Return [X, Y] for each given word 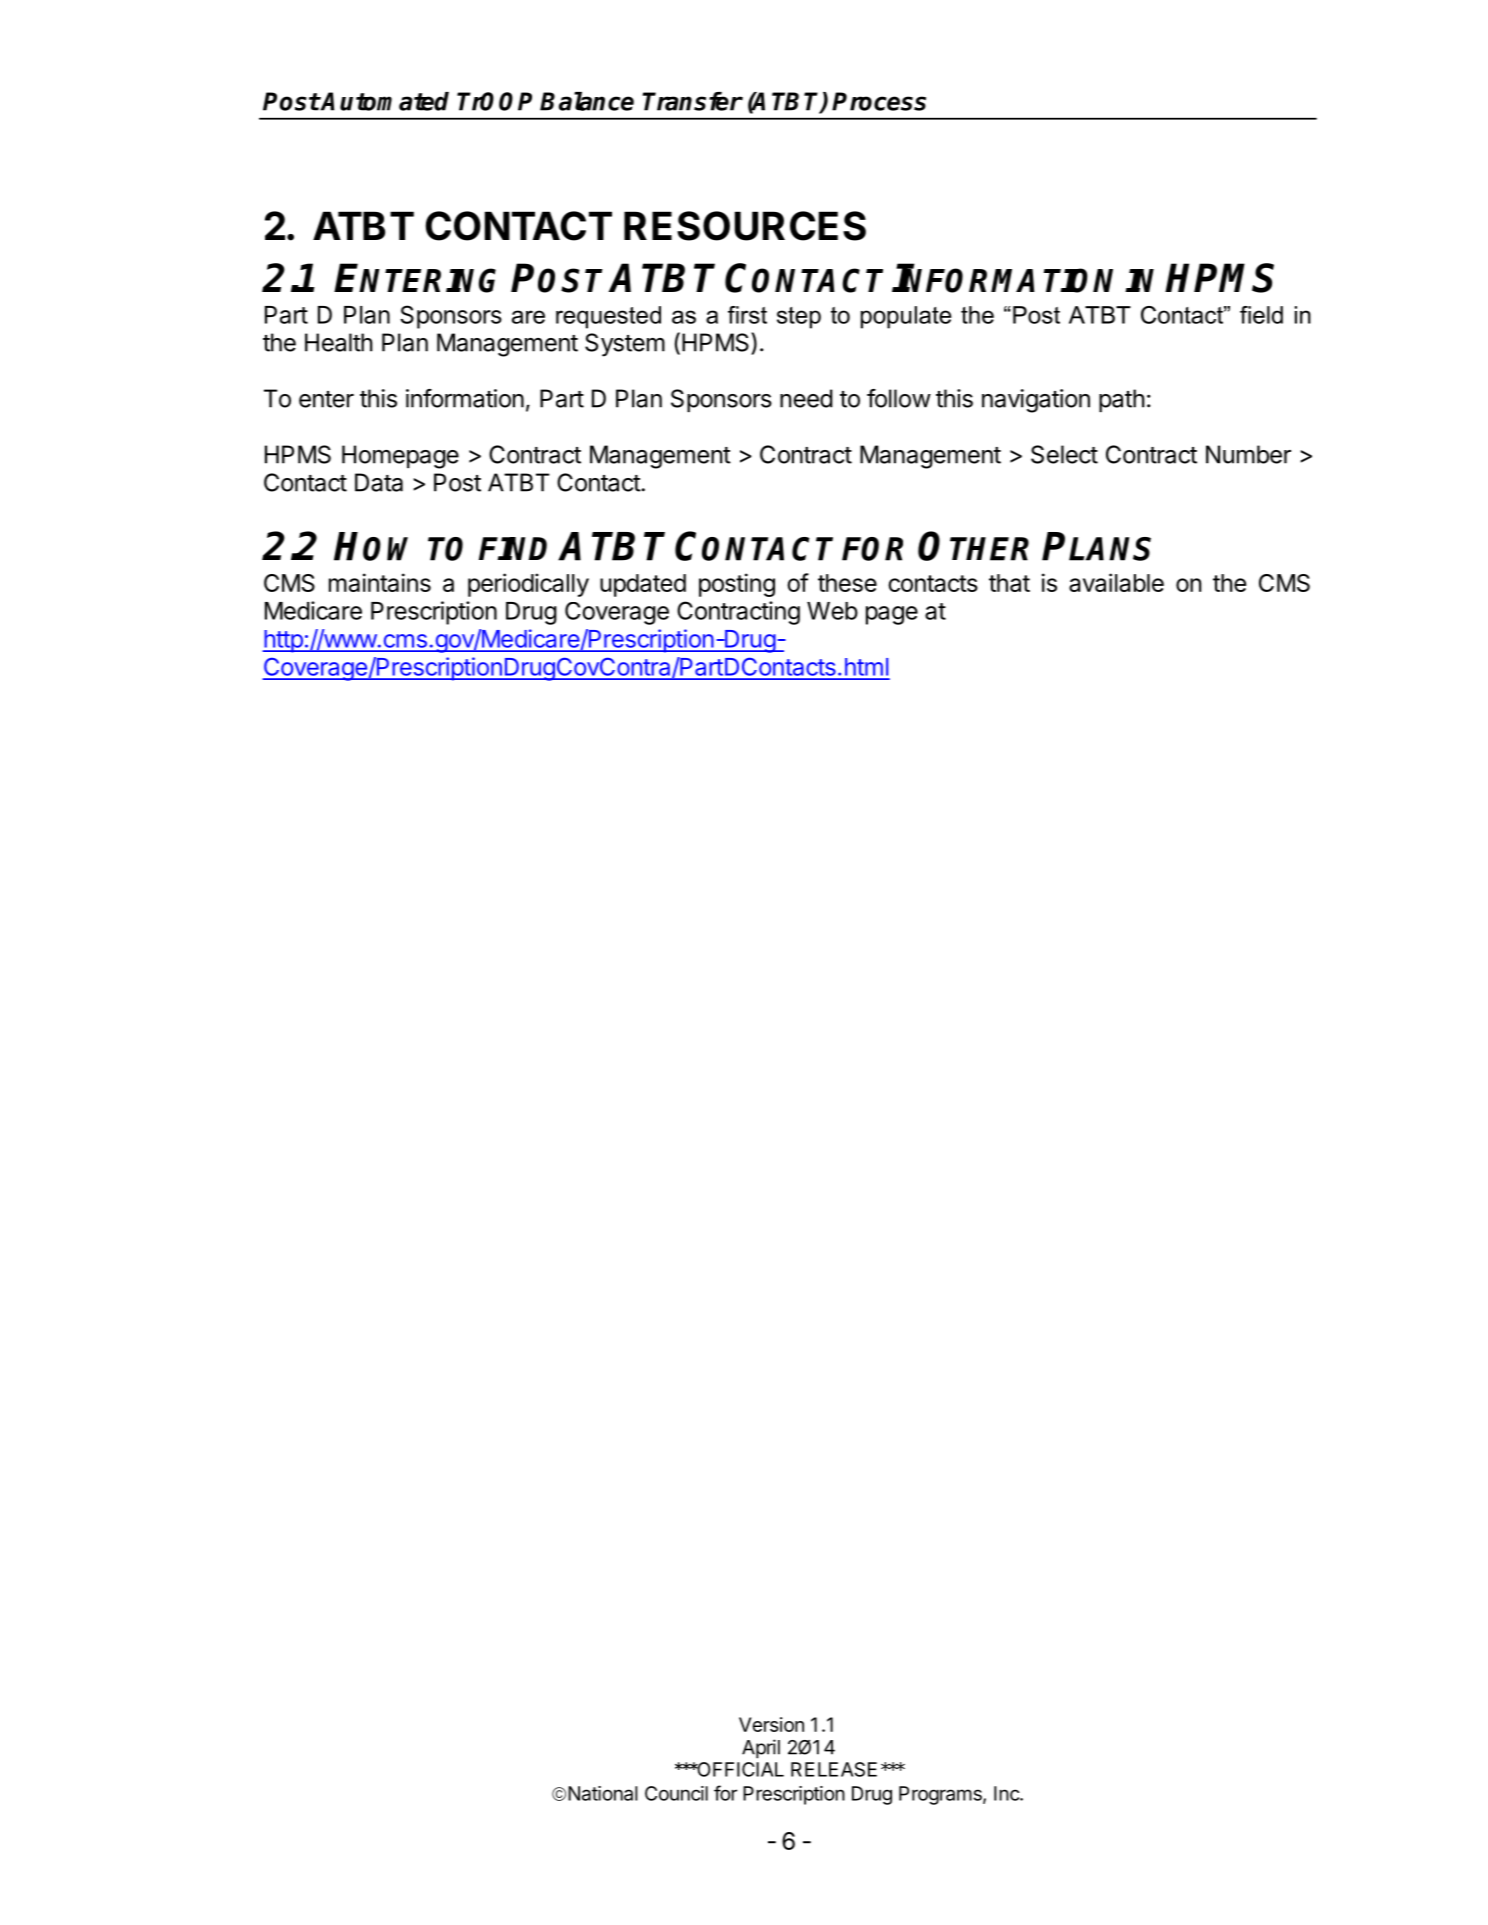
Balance [587, 101]
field [1261, 315]
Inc [1007, 1793]
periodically [528, 585]
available [1116, 582]
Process [879, 101]
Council [676, 1793]
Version [771, 1724]
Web [832, 611]
